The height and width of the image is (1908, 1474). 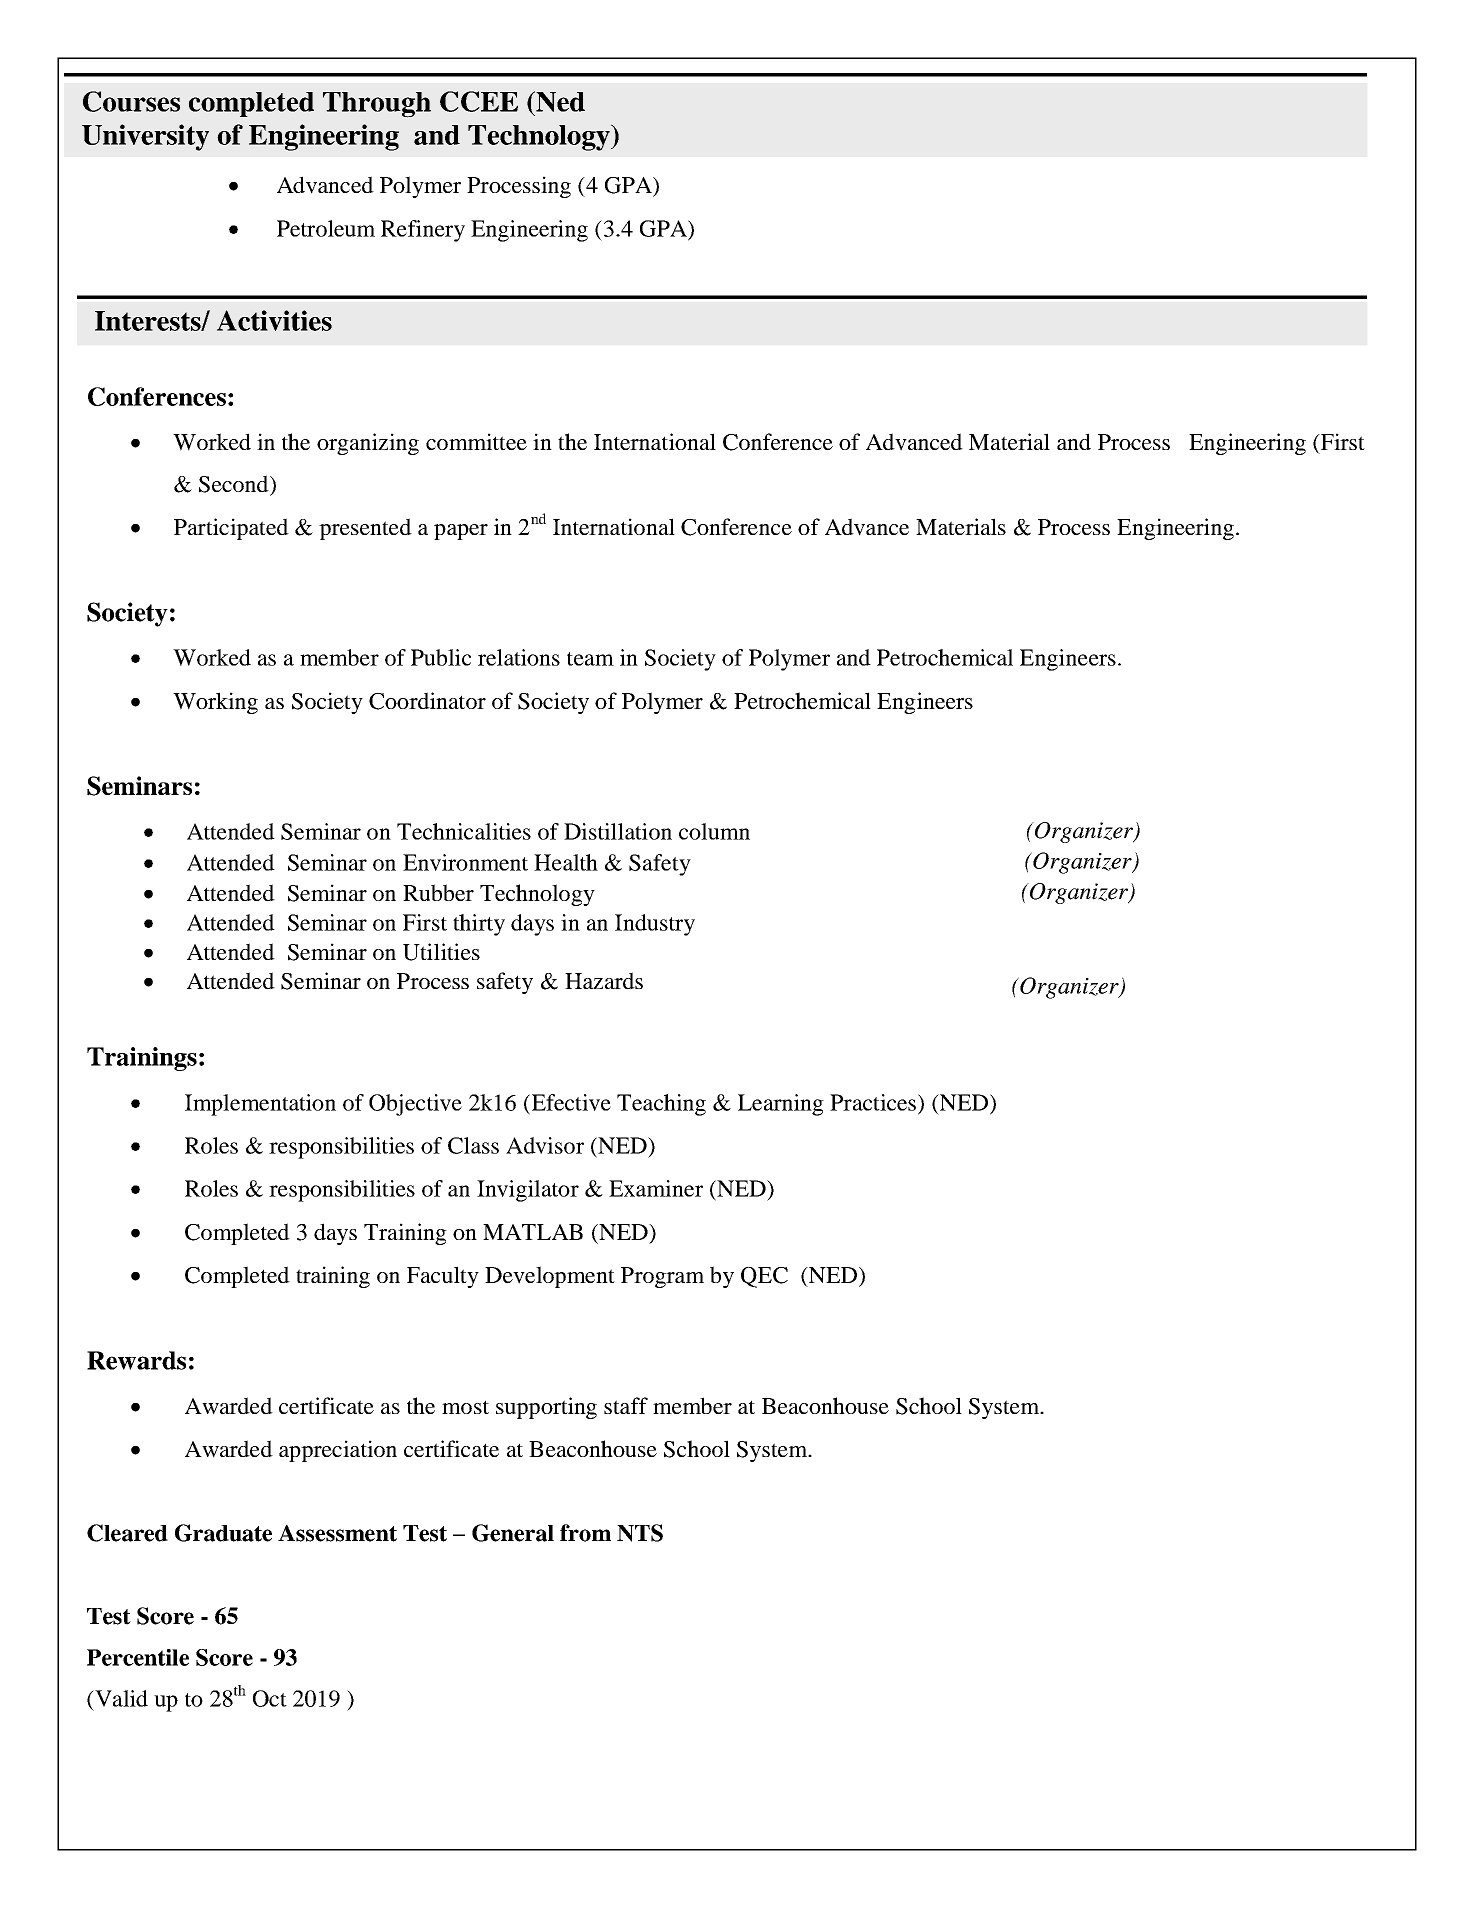 I want to click on column, so click(x=714, y=831).
